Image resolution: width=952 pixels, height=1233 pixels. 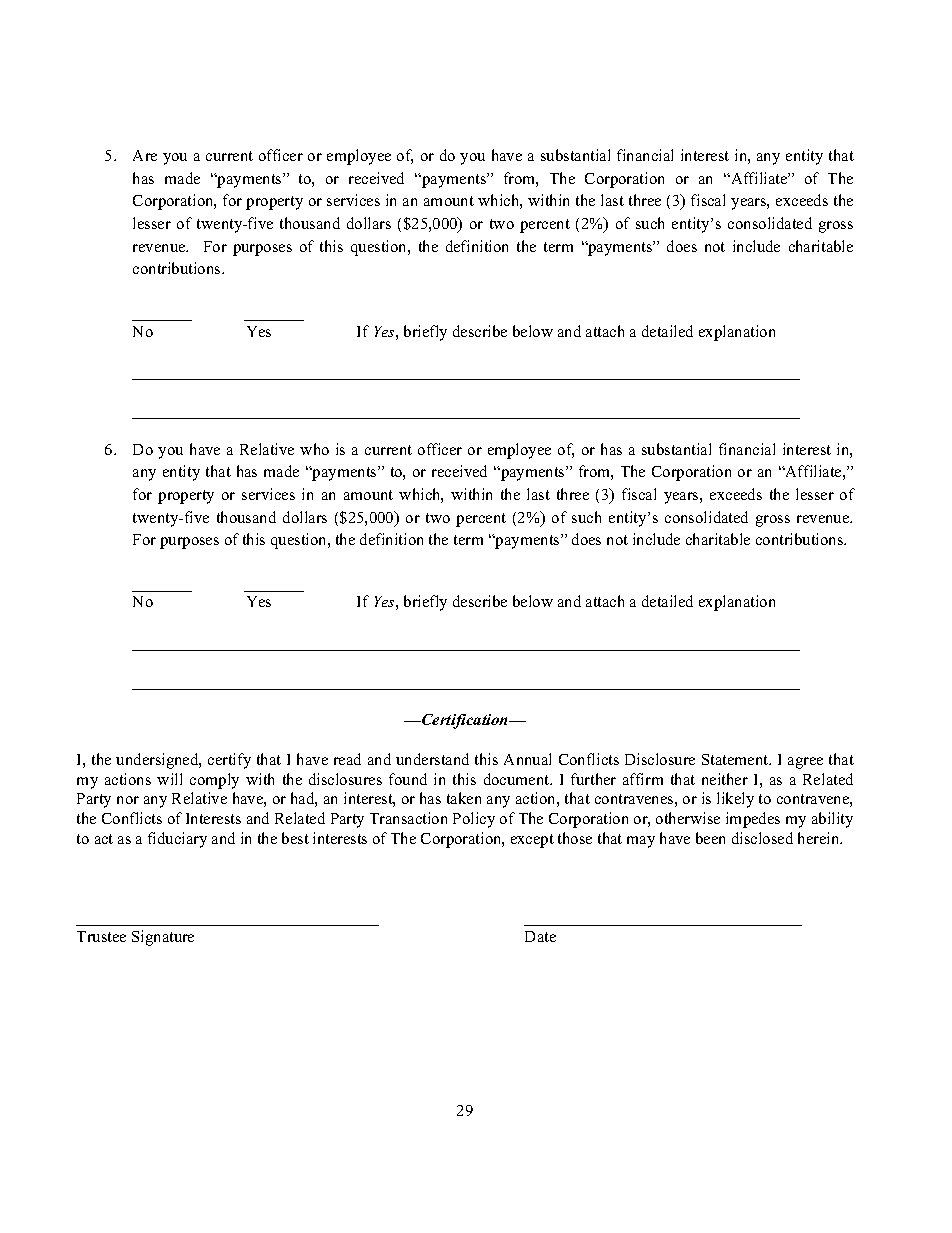 I want to click on Are, so click(x=145, y=155).
